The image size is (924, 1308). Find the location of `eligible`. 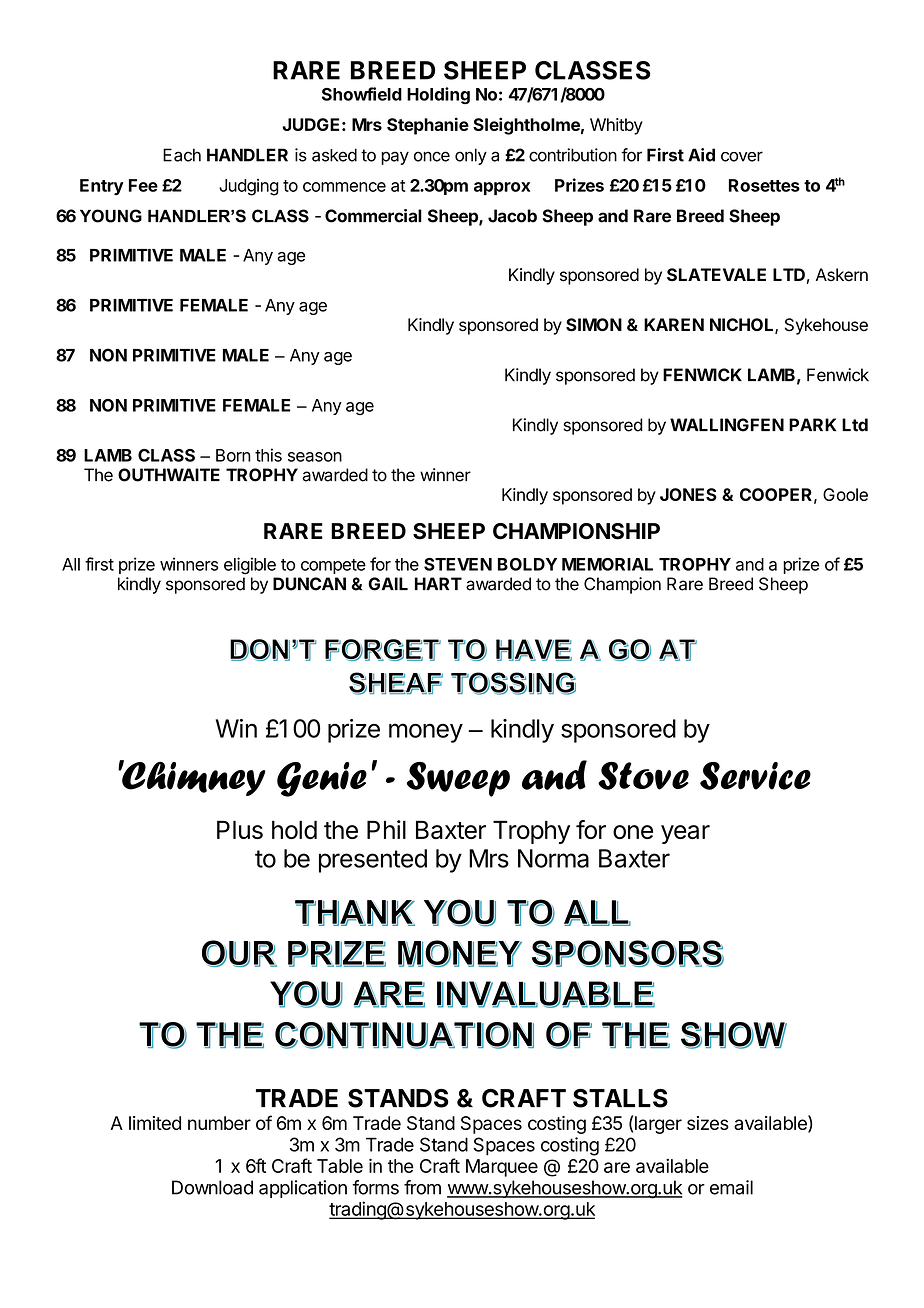

eligible is located at coordinates (250, 566).
